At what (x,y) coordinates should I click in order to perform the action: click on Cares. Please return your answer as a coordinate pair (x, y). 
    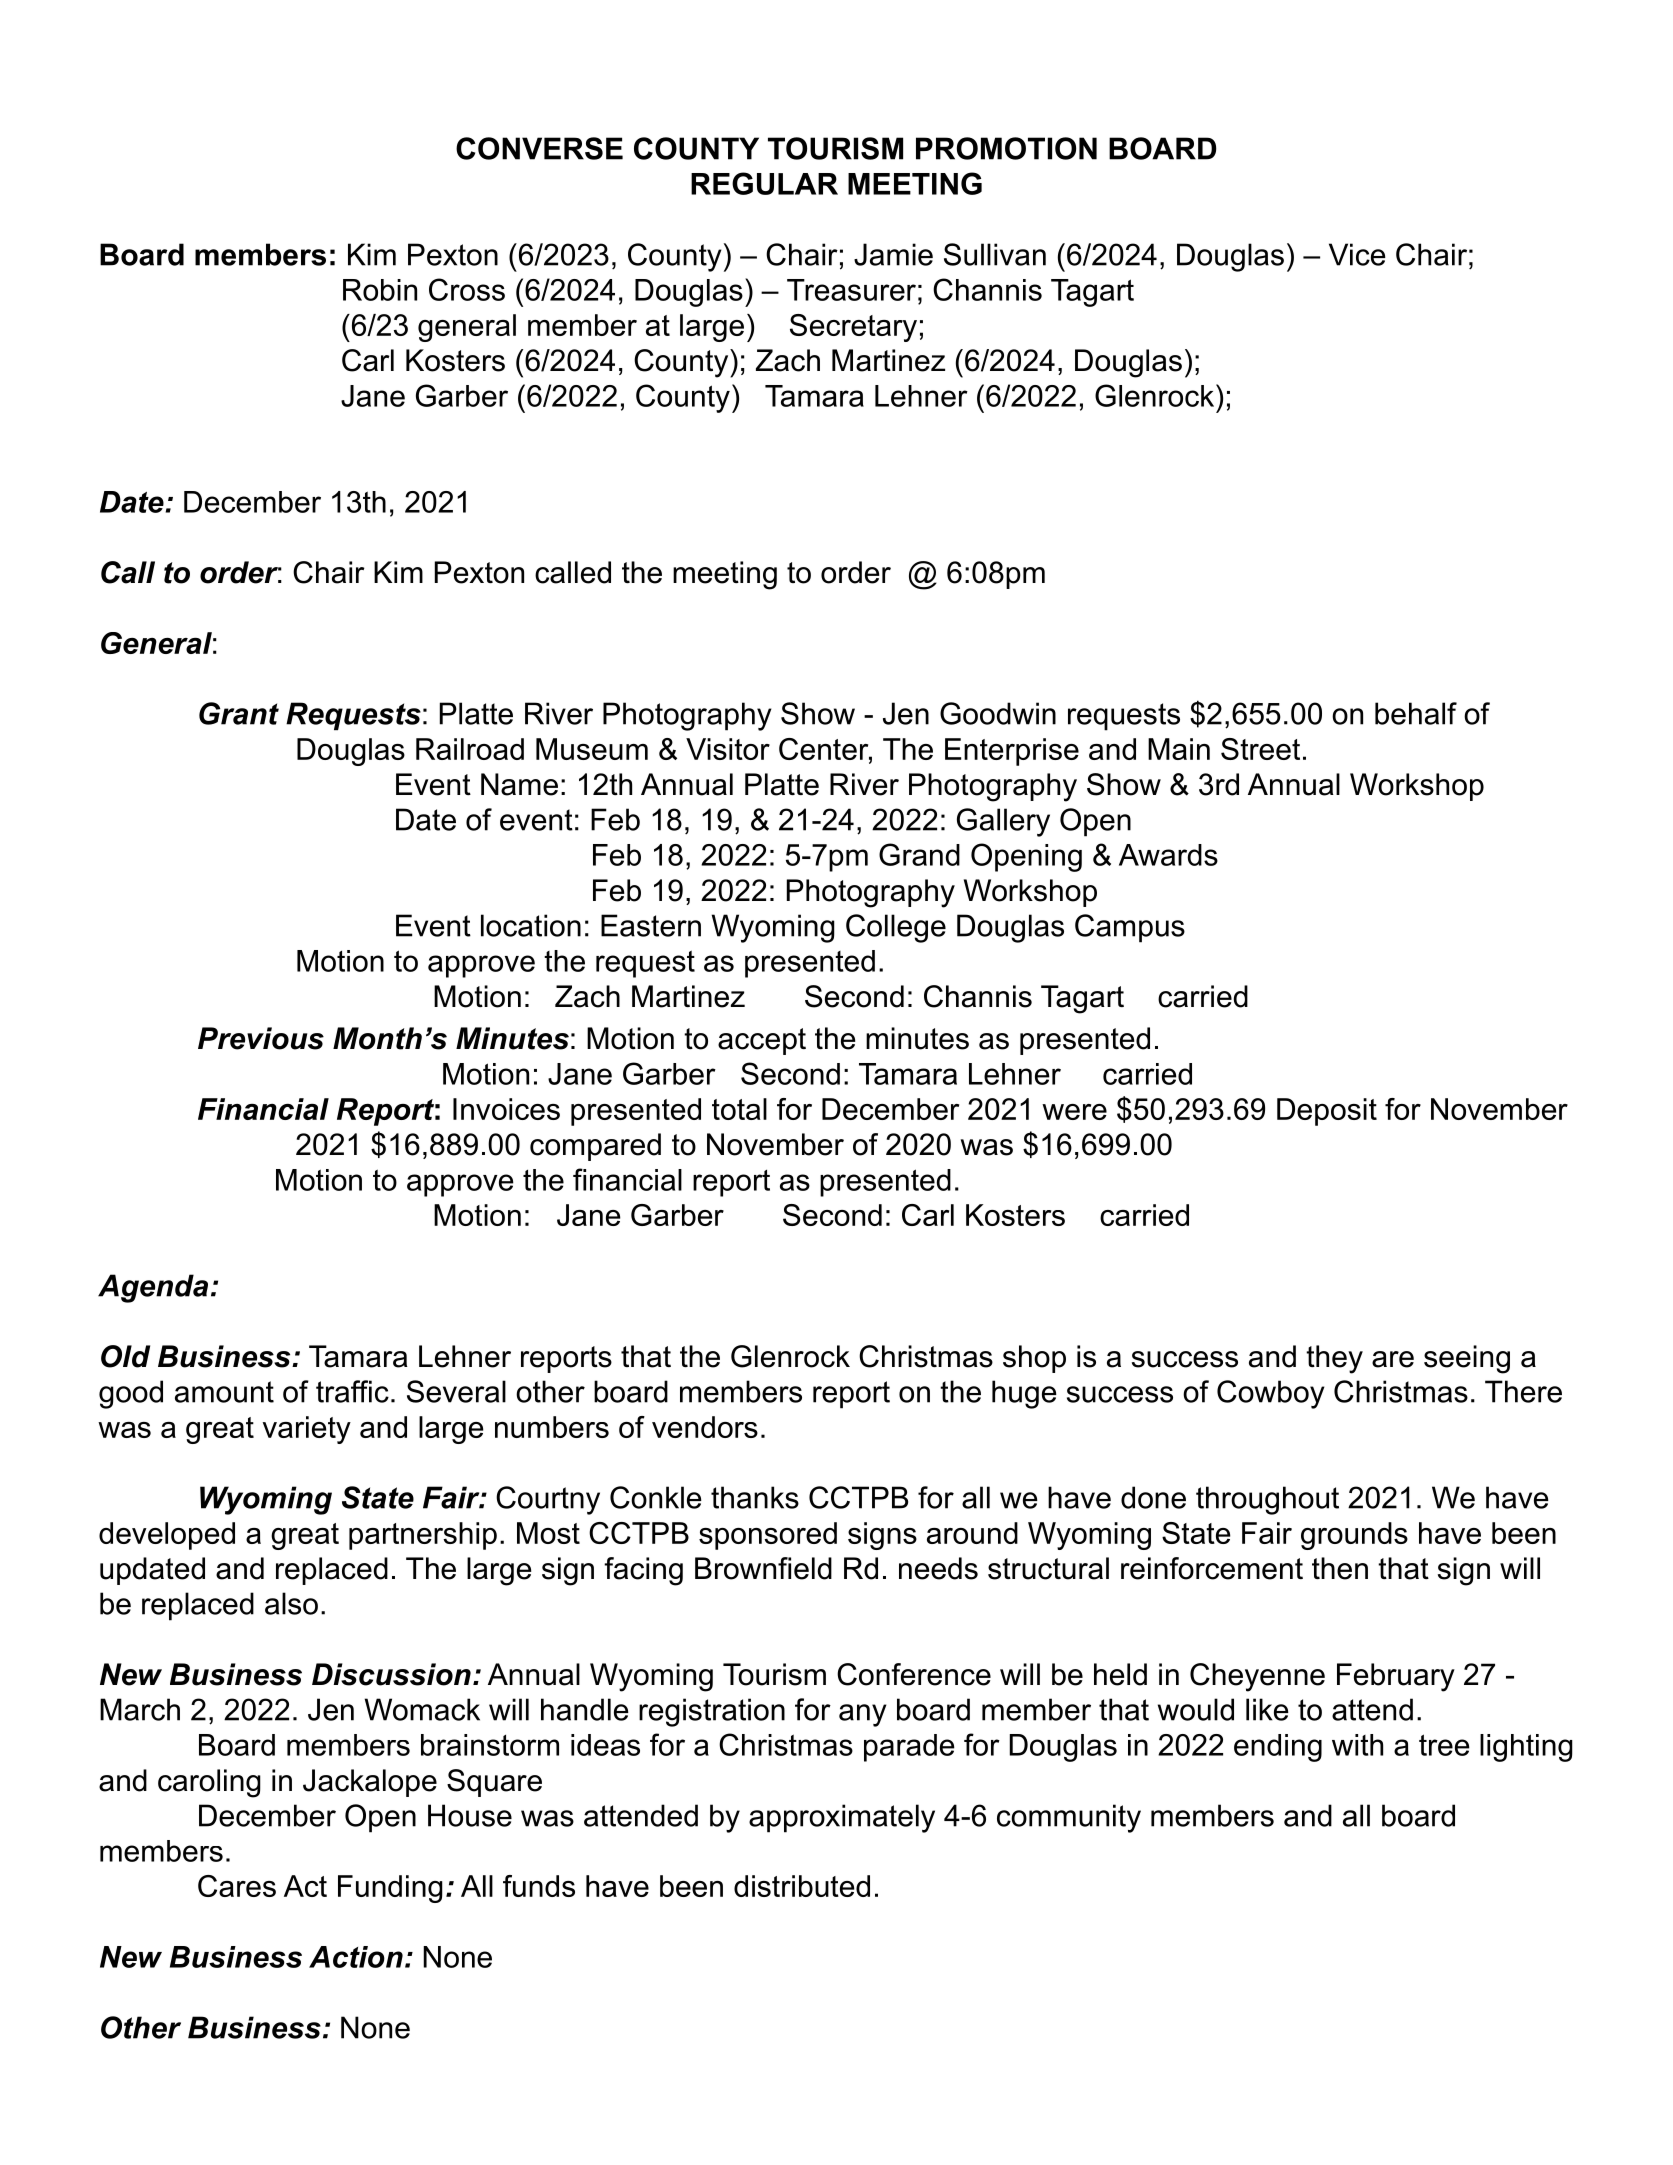
    Looking at the image, I should click on (237, 1886).
